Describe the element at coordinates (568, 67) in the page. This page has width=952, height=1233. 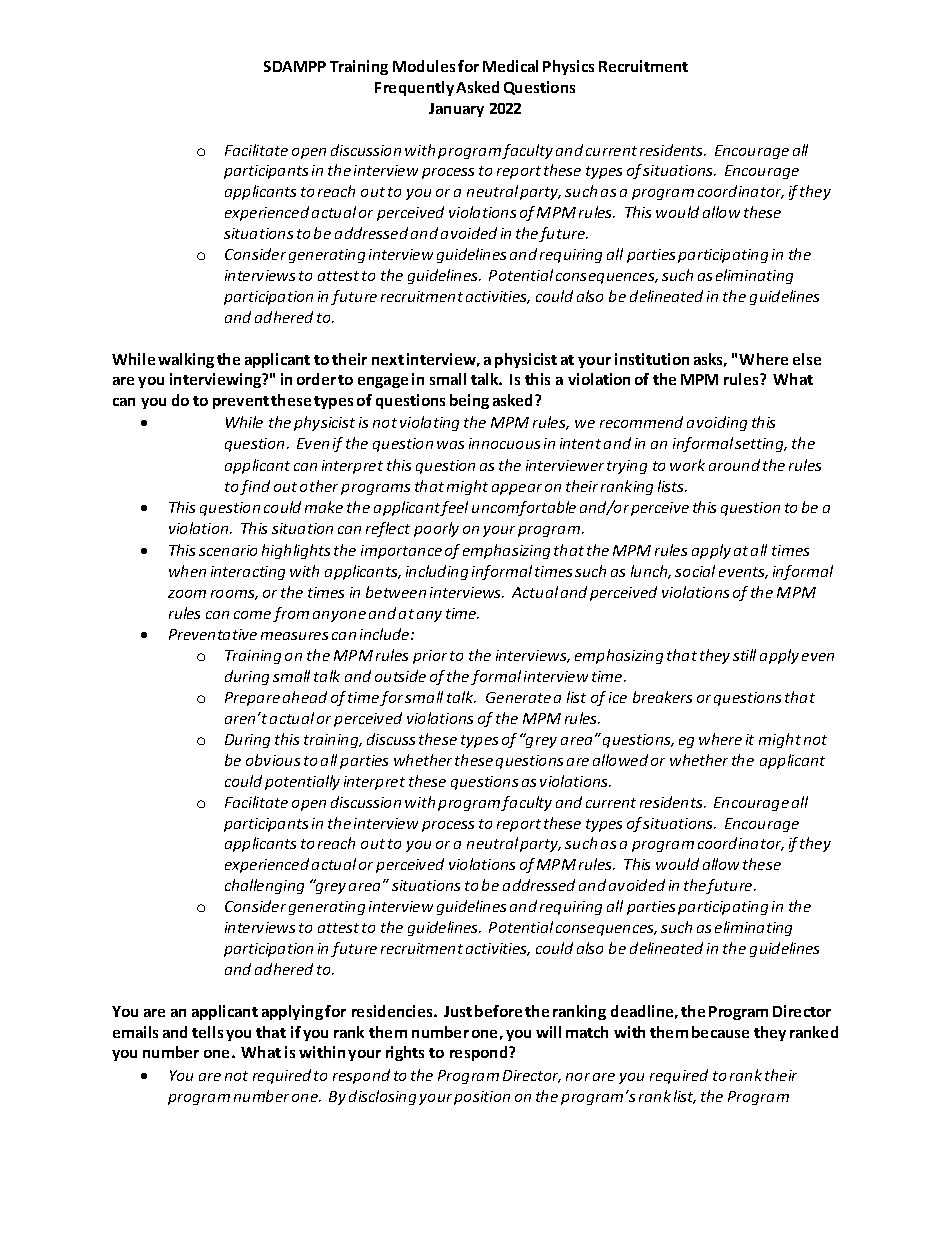
I see `Physics` at that location.
